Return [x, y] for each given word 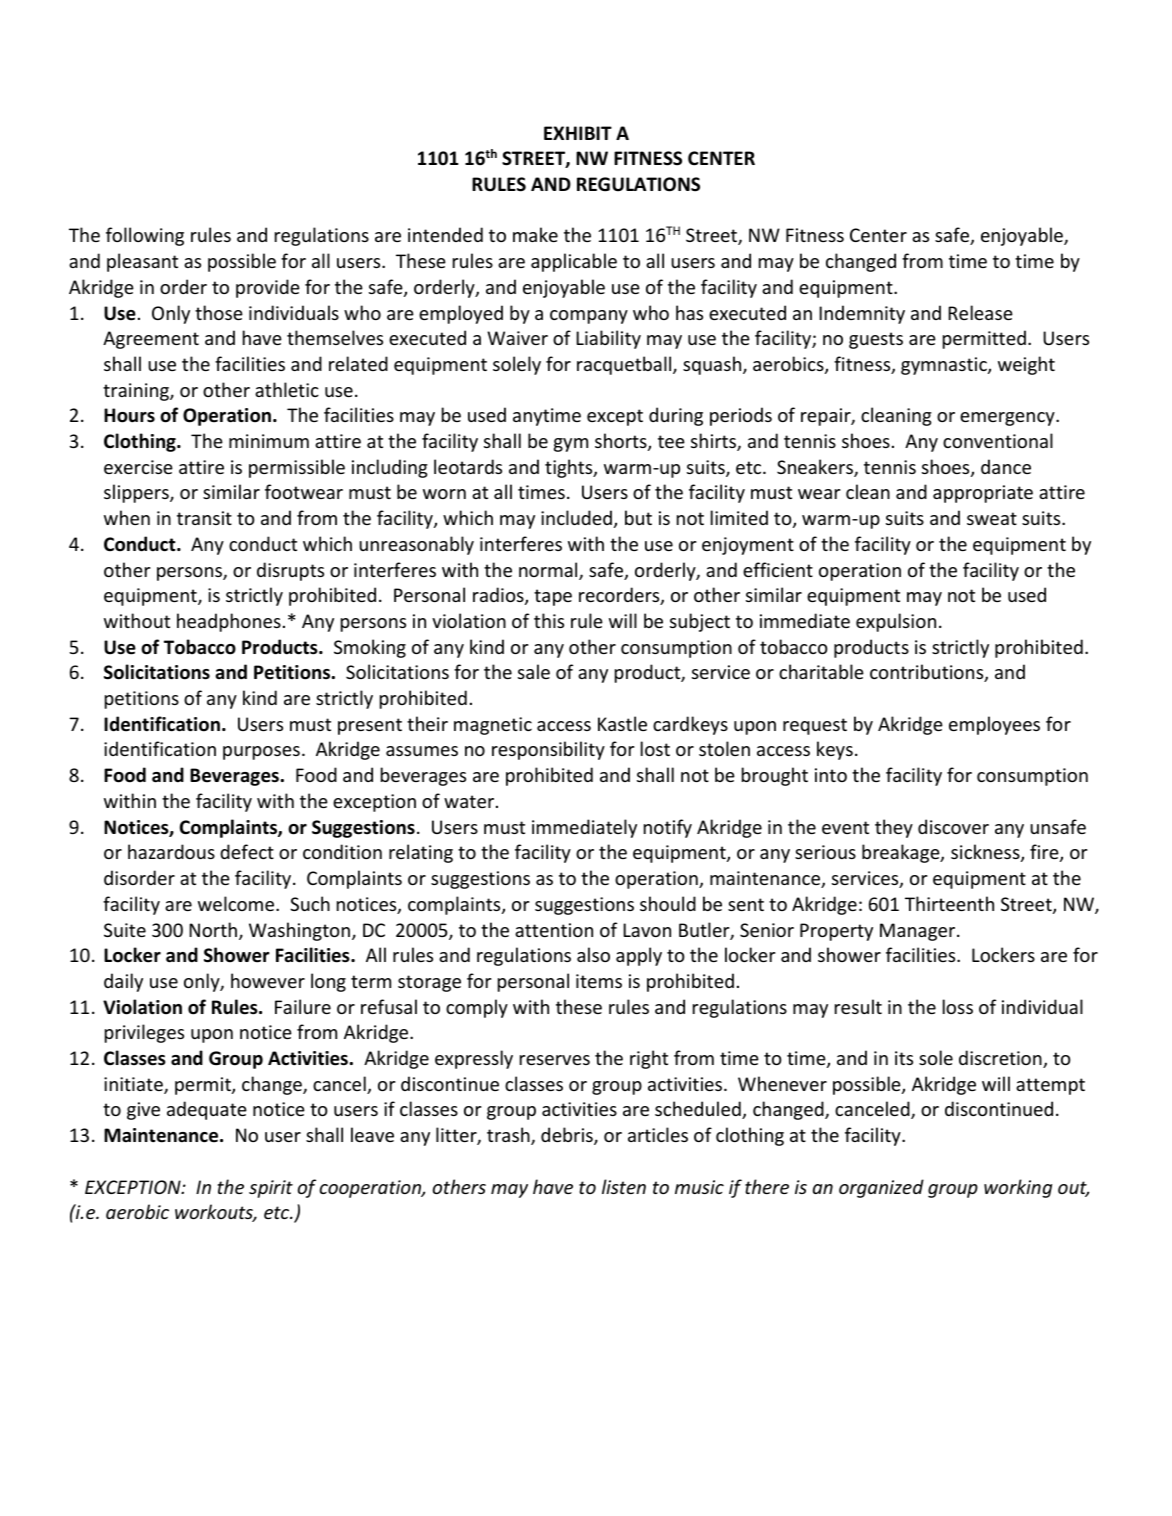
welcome [237, 903]
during [676, 416]
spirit [271, 1189]
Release [980, 312]
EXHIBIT [578, 133]
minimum [269, 441]
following [145, 236]
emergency [1008, 419]
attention [554, 930]
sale [534, 671]
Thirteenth [949, 903]
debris [568, 1136]
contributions [928, 673]
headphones [229, 622]
